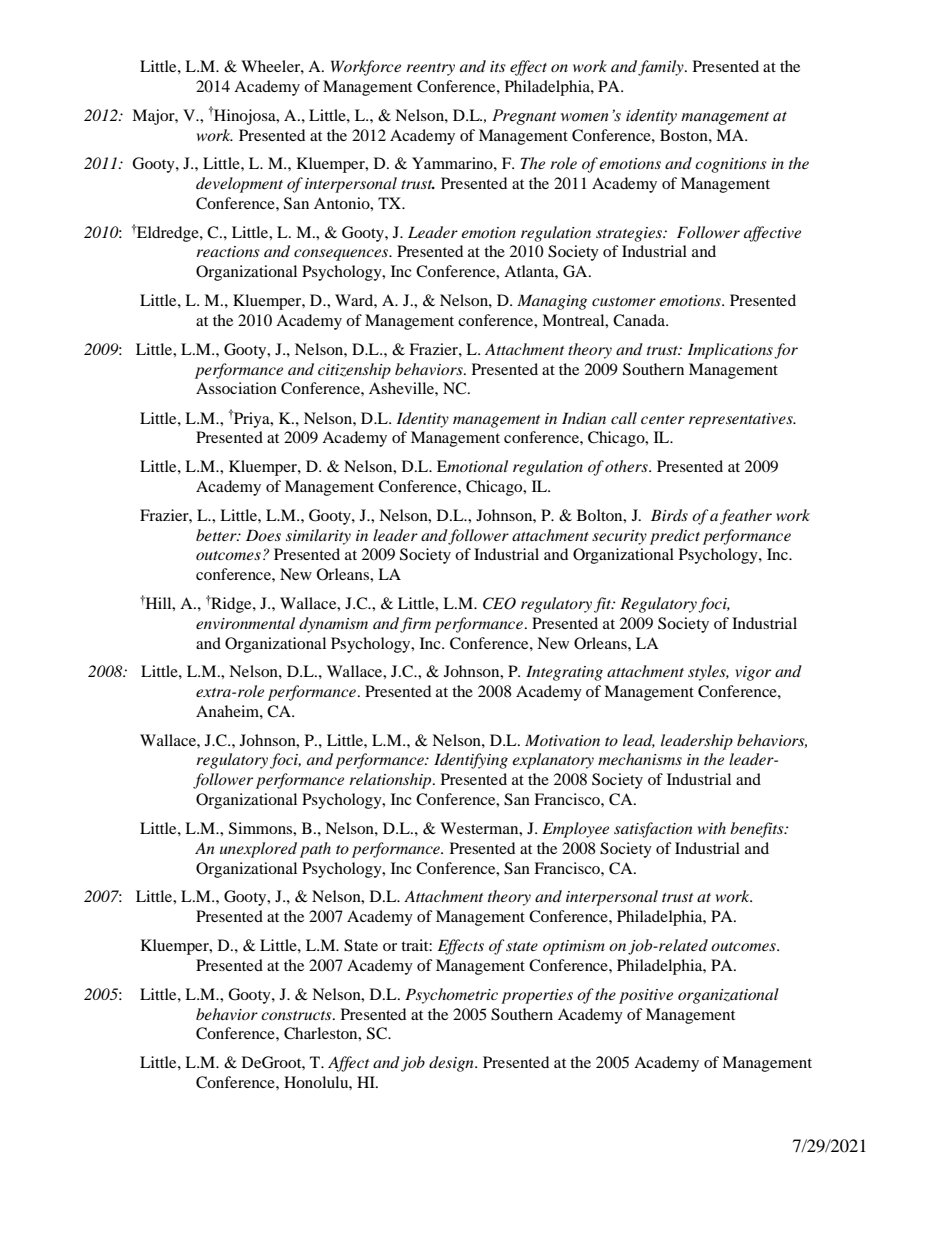 This document has height=1233, width=952. I want to click on development, so click(239, 185).
